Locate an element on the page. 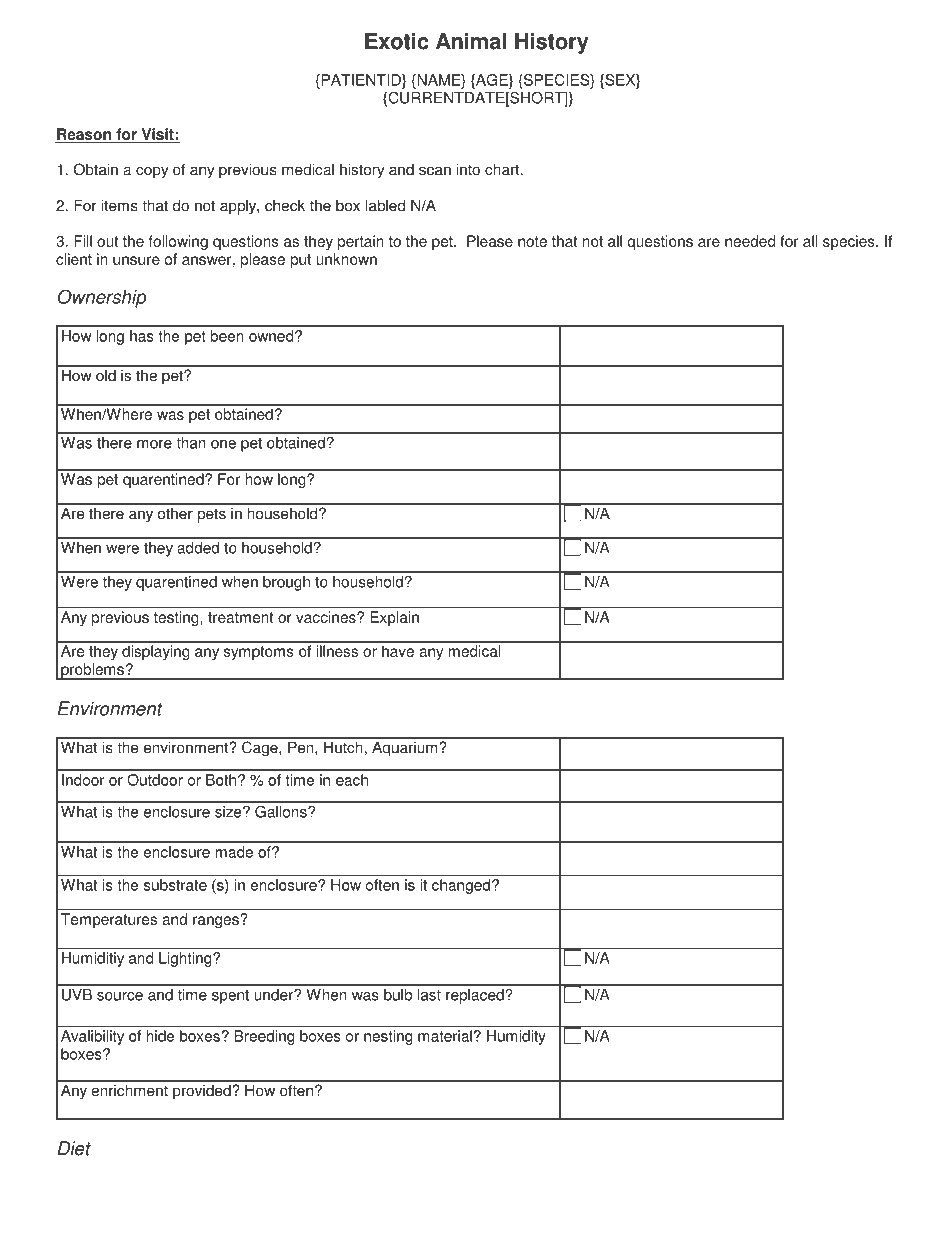 The image size is (952, 1233). more is located at coordinates (154, 444).
